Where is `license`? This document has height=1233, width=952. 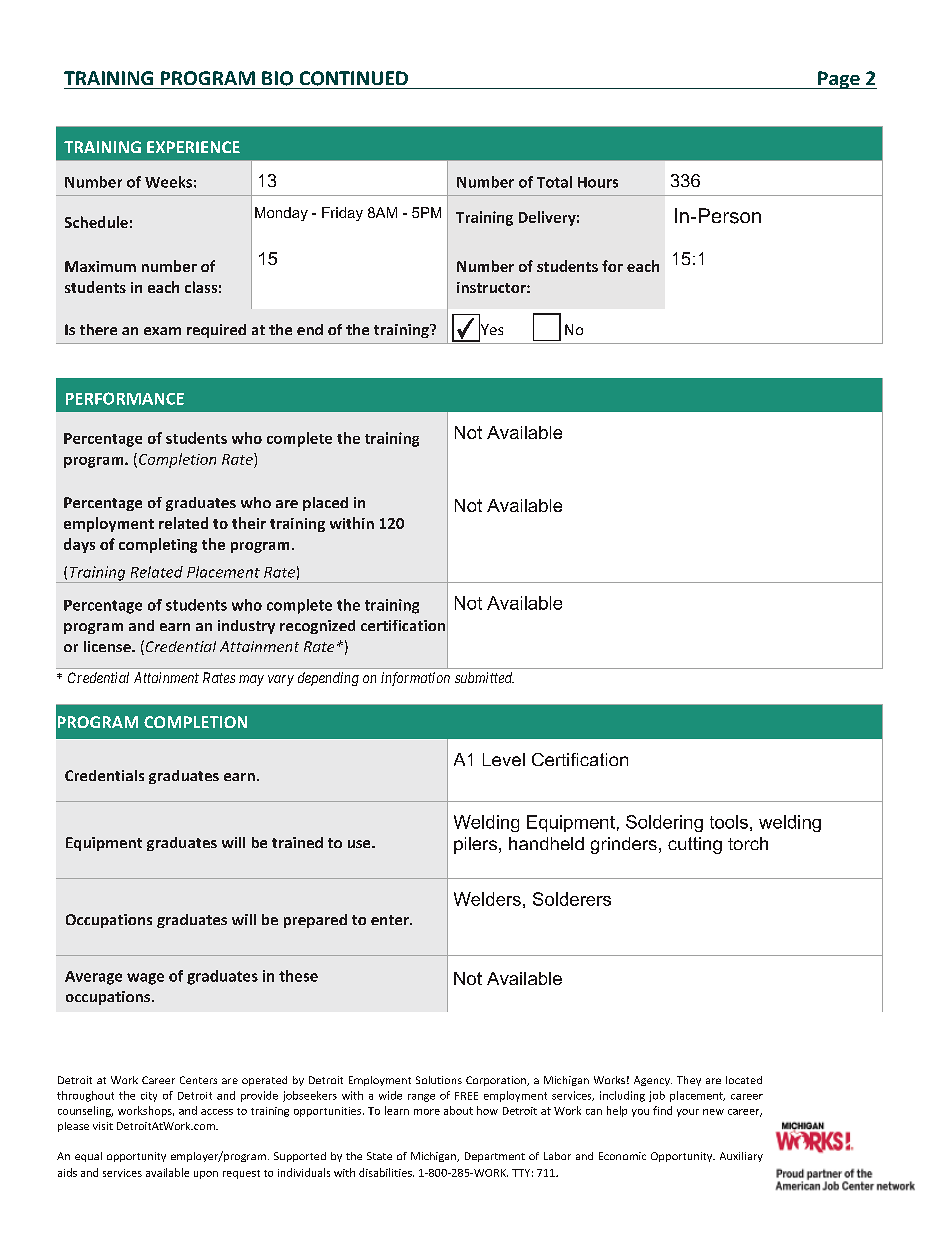
license is located at coordinates (108, 646).
